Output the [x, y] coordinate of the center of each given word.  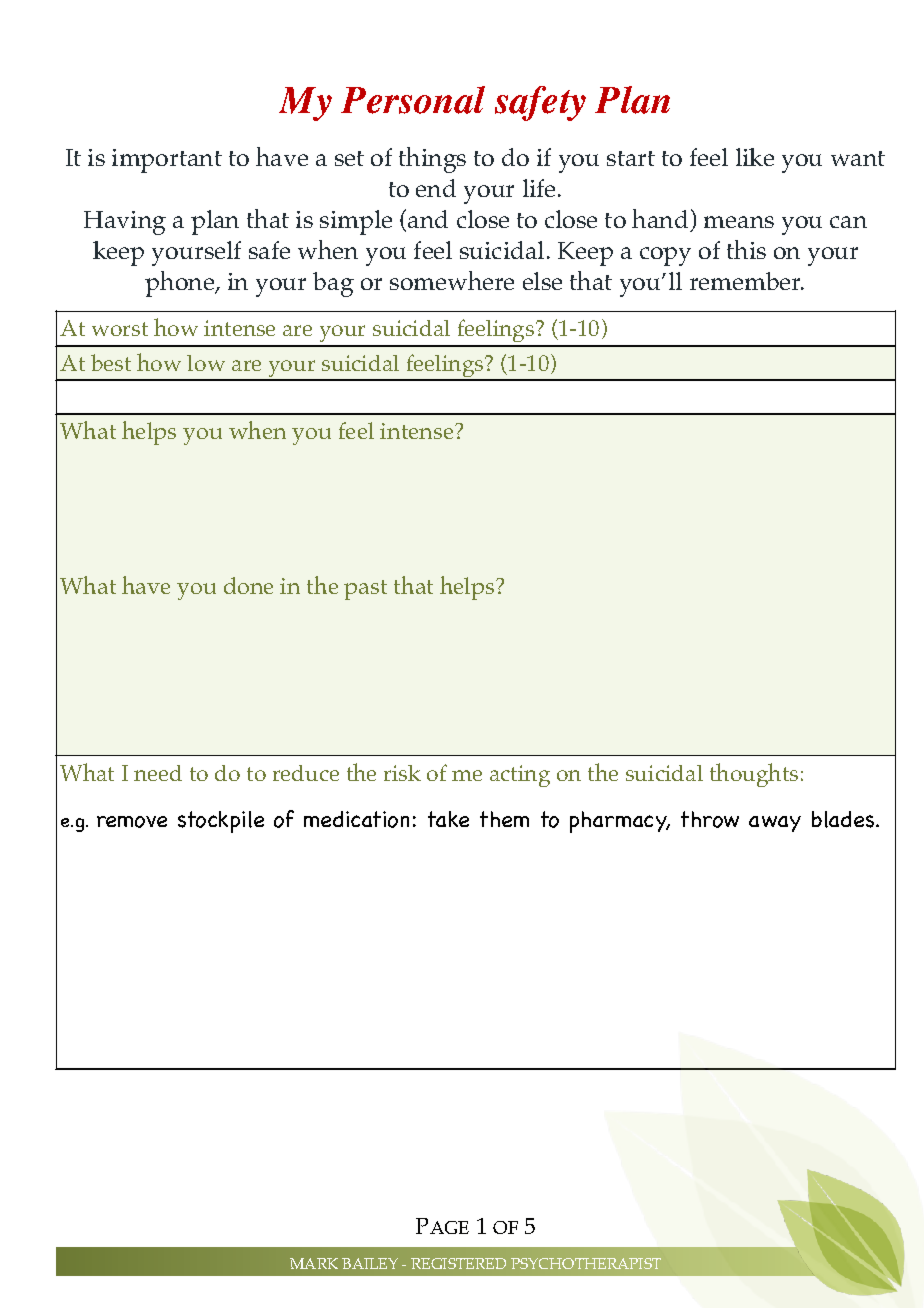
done [248, 585]
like [755, 157]
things [432, 160]
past [365, 590]
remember [746, 281]
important [167, 161]
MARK [314, 1263]
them [504, 819]
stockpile [221, 822]
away [775, 824]
